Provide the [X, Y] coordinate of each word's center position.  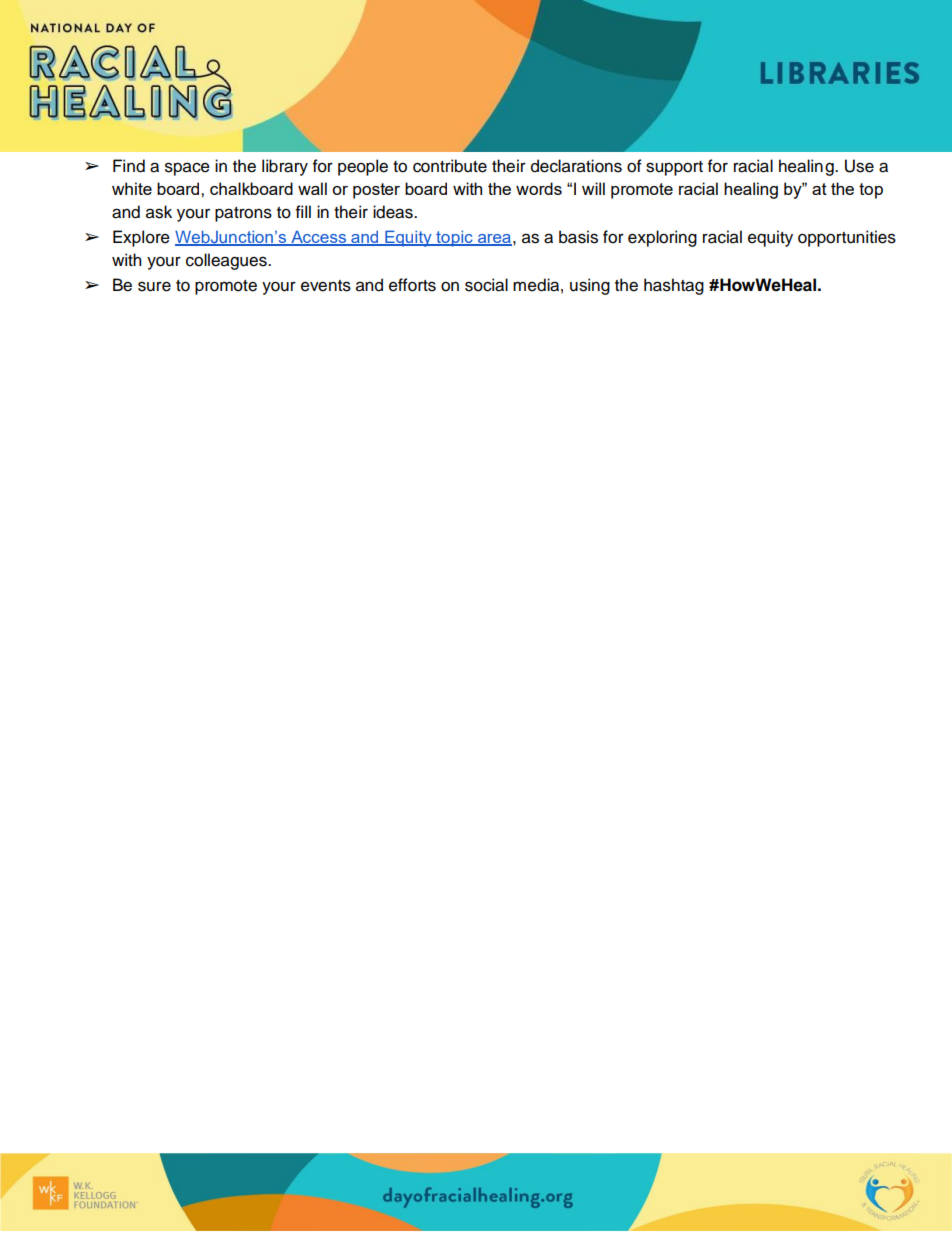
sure [154, 286]
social [486, 285]
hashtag [674, 286]
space [187, 169]
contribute [450, 166]
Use [859, 166]
